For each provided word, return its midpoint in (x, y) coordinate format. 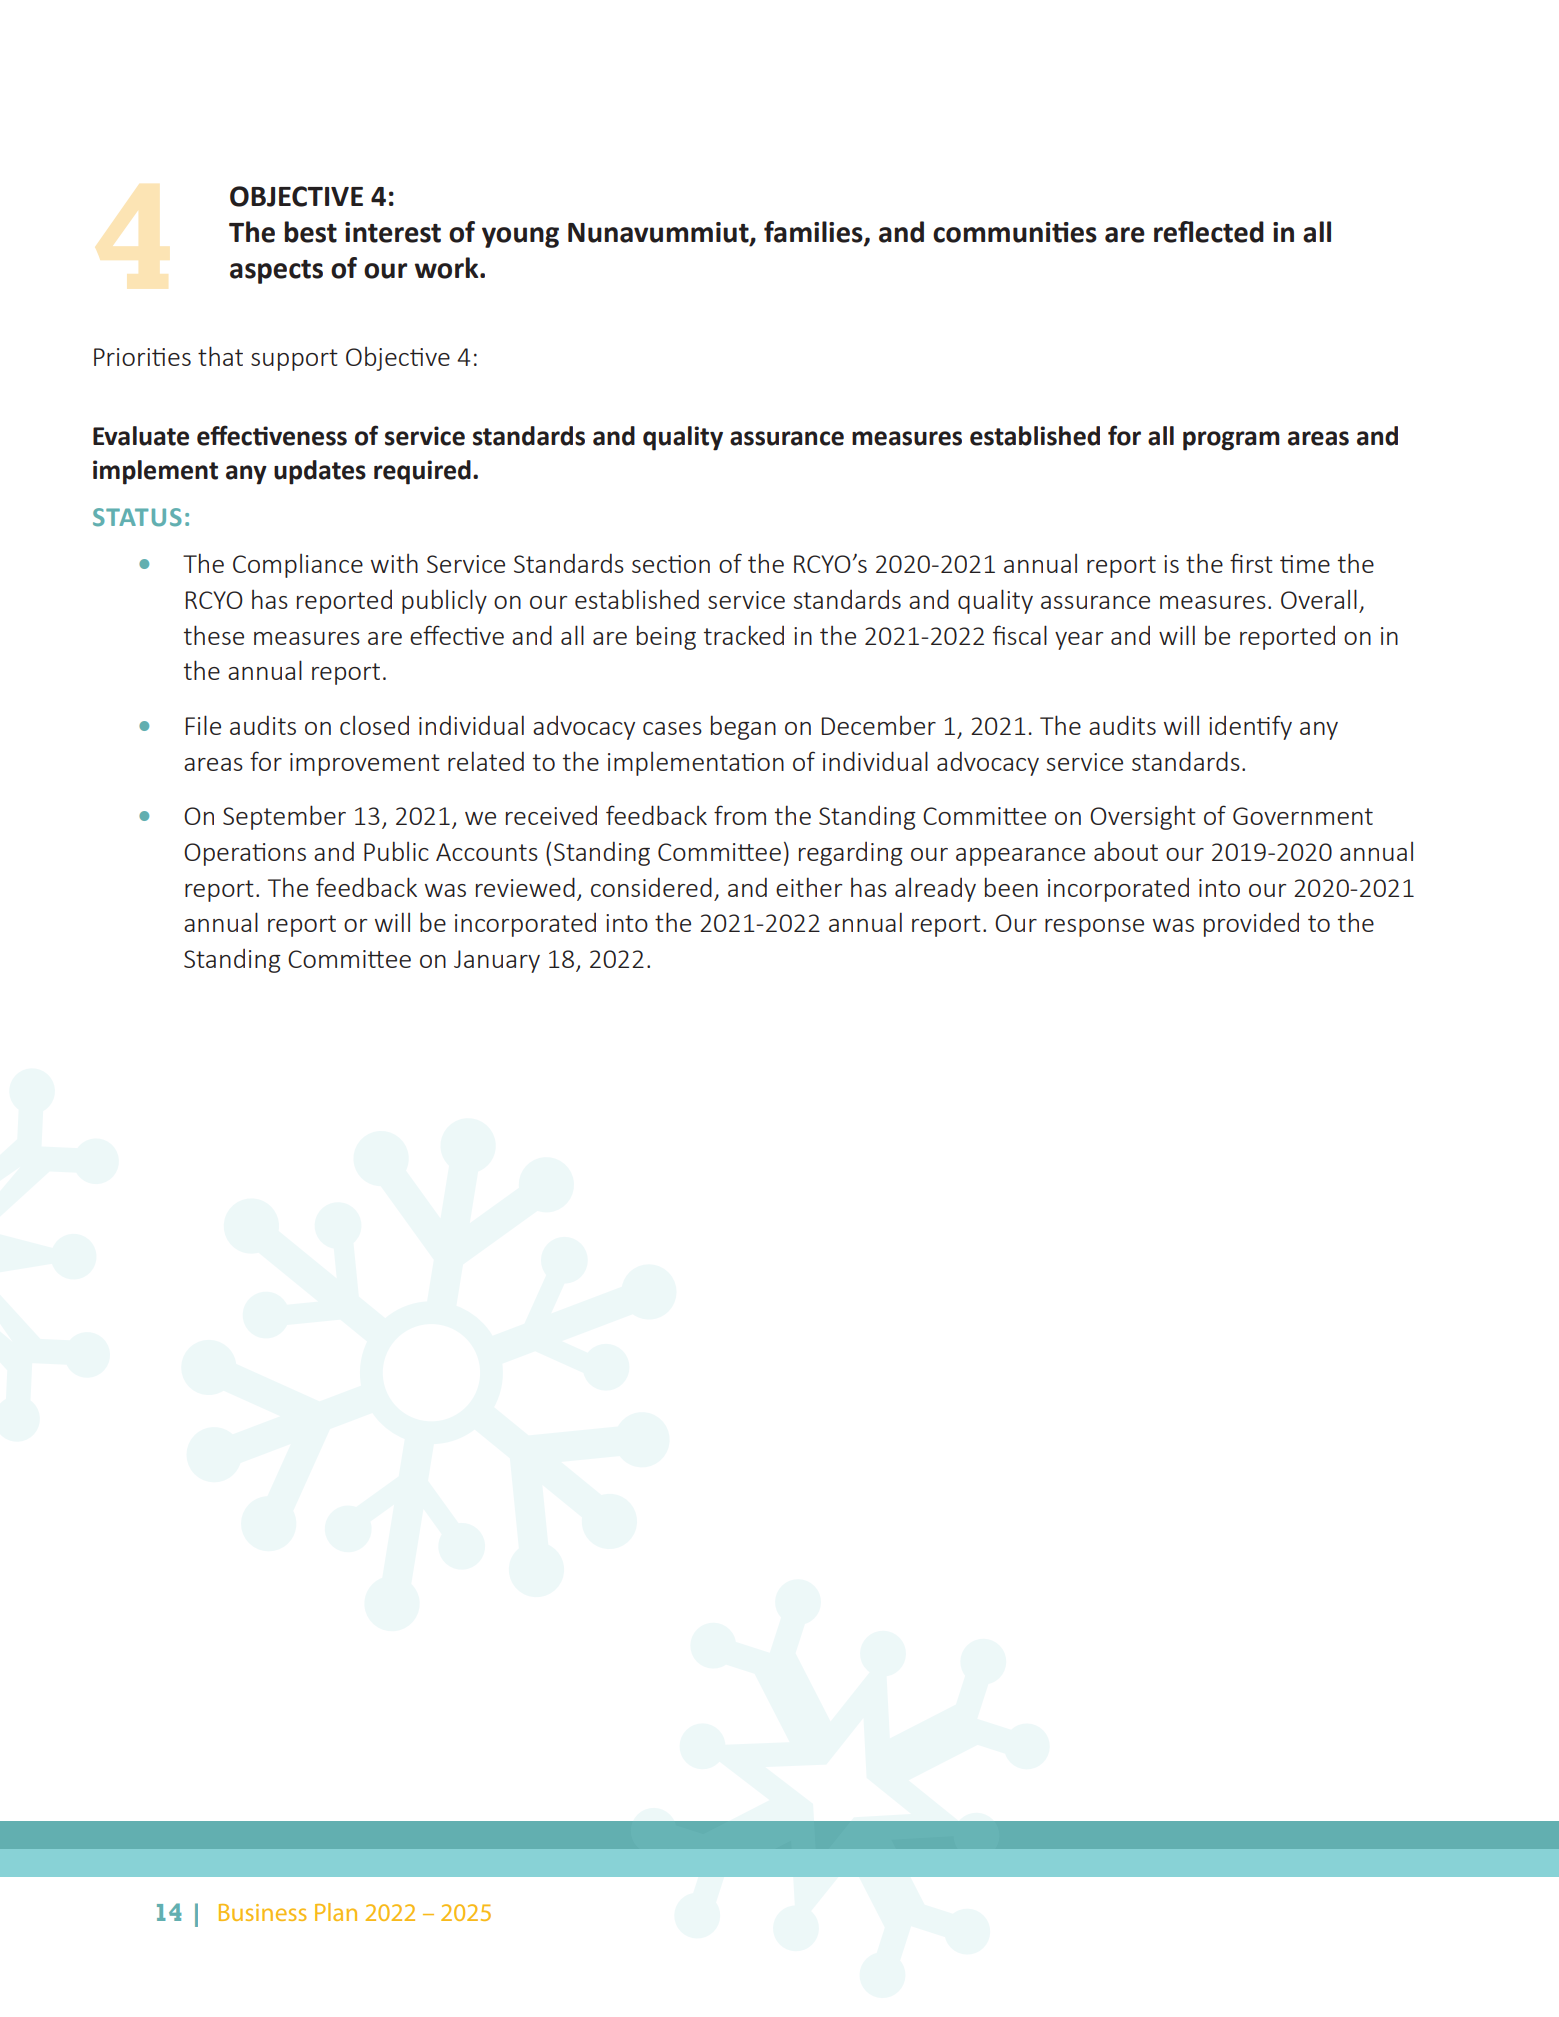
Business (263, 1912)
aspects (276, 272)
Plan (336, 1912)
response (1094, 928)
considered (651, 887)
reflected (1209, 232)
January (497, 961)
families (814, 233)
